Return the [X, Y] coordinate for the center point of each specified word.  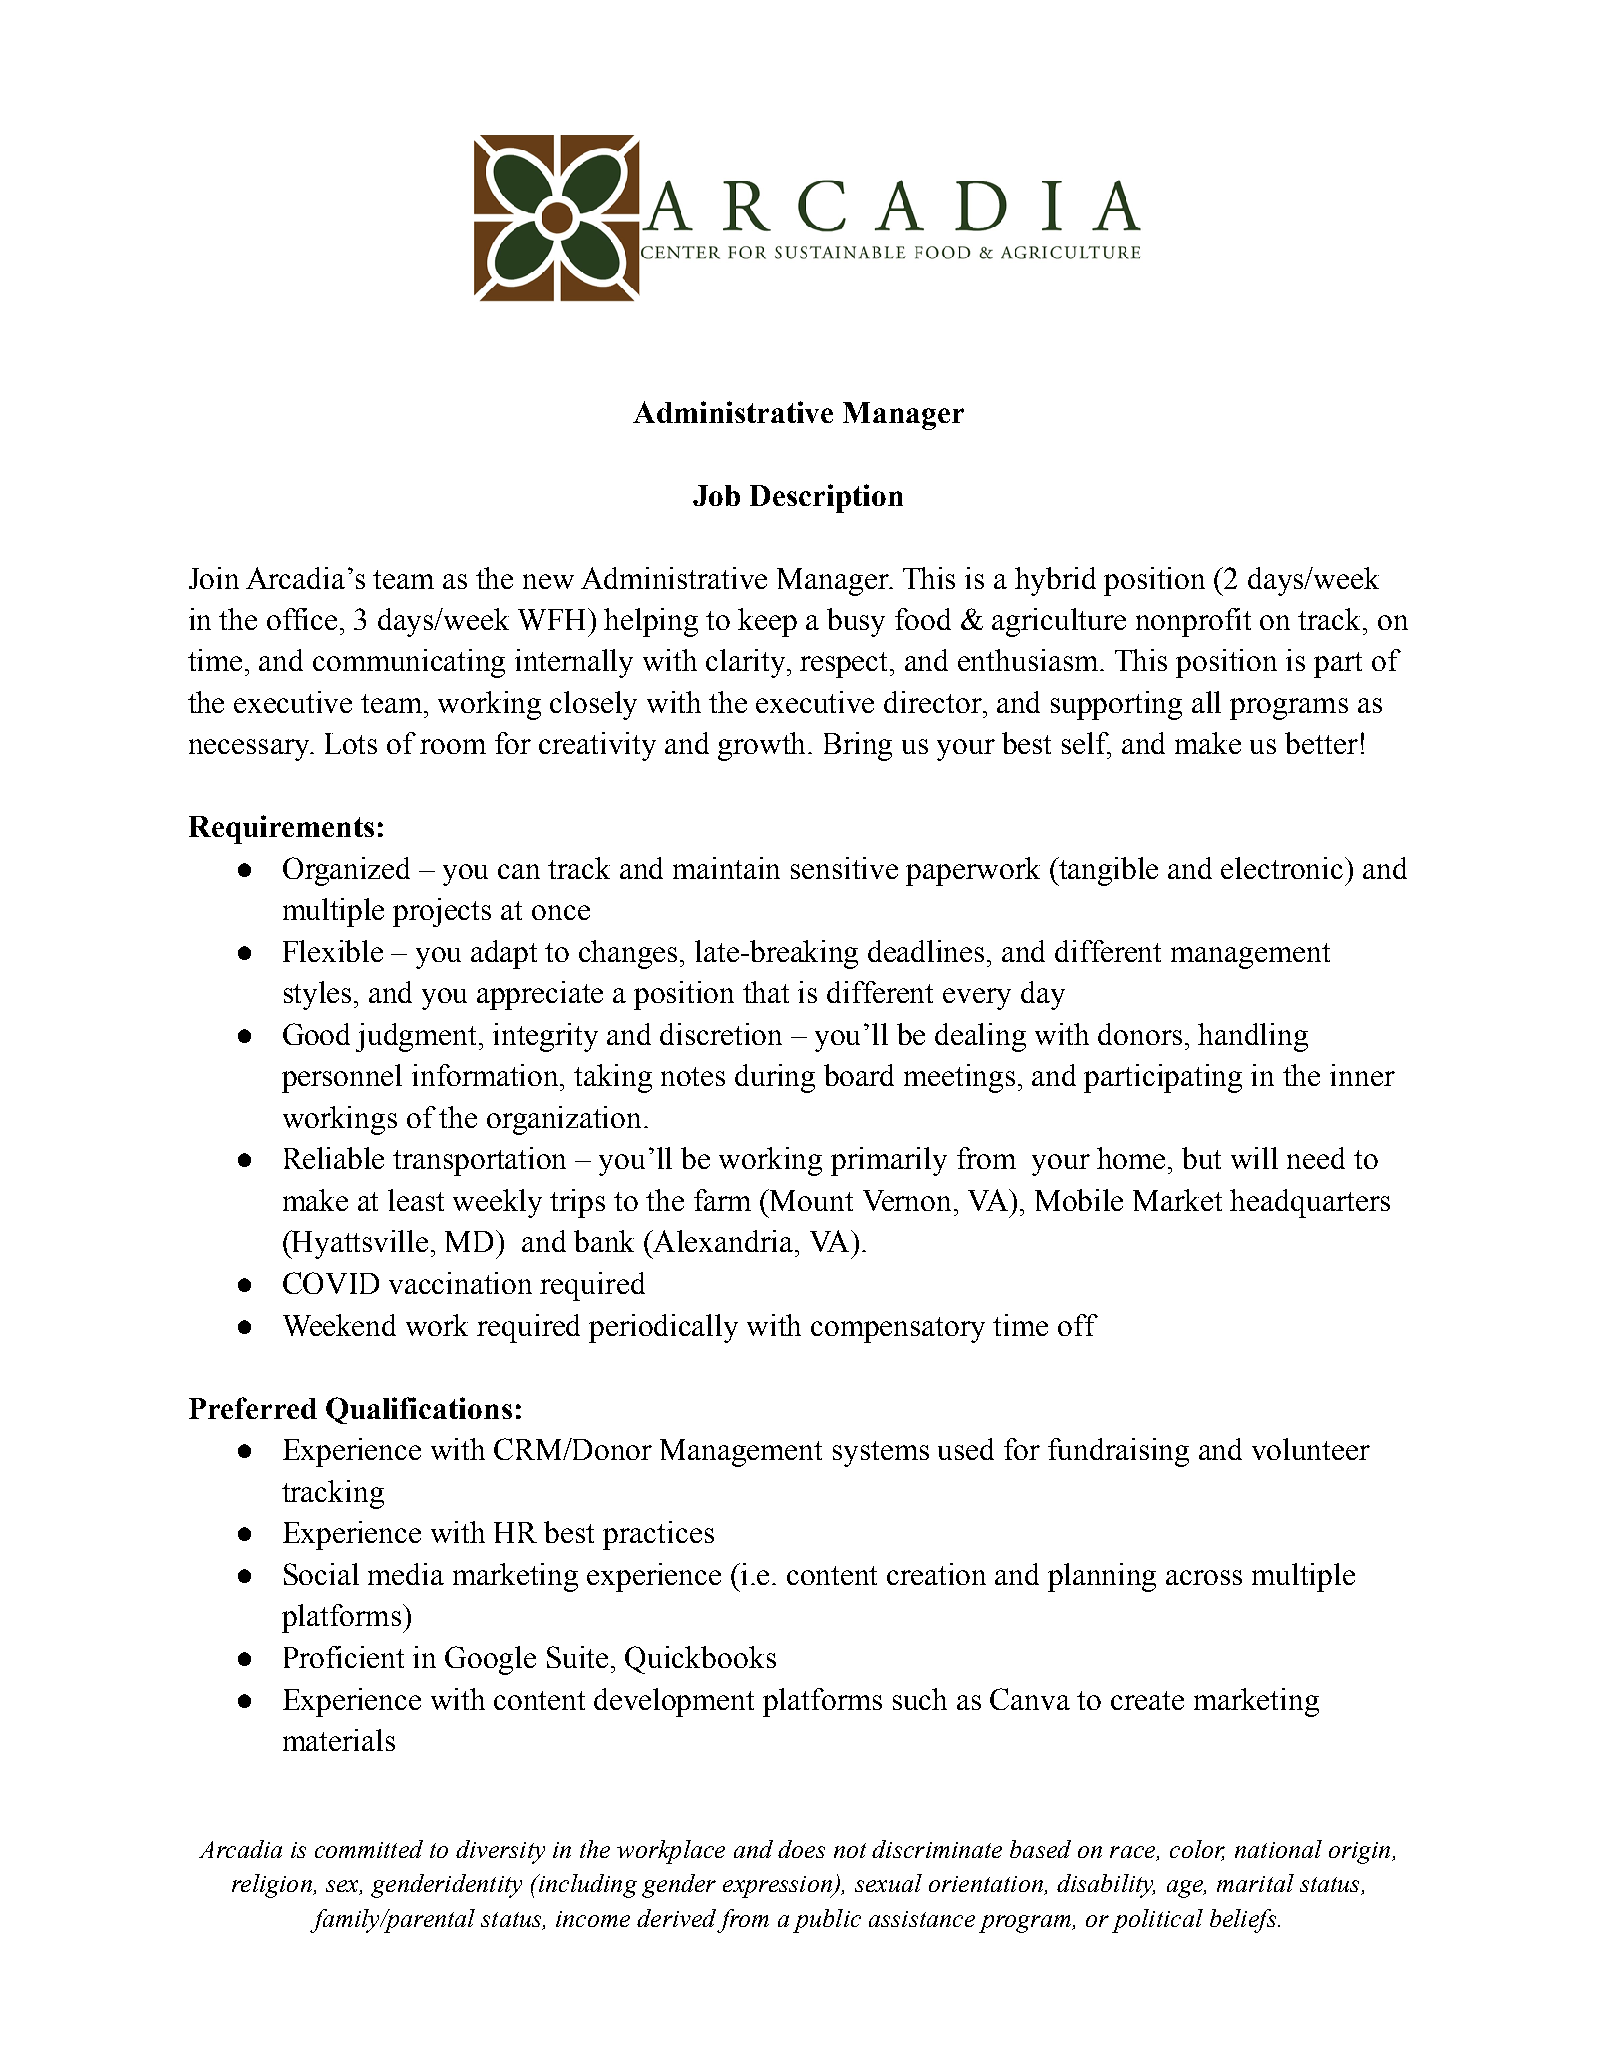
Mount [811, 1200]
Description [826, 498]
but [1201, 1158]
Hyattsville [359, 1244]
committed [369, 1849]
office [302, 619]
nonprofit [1193, 622]
